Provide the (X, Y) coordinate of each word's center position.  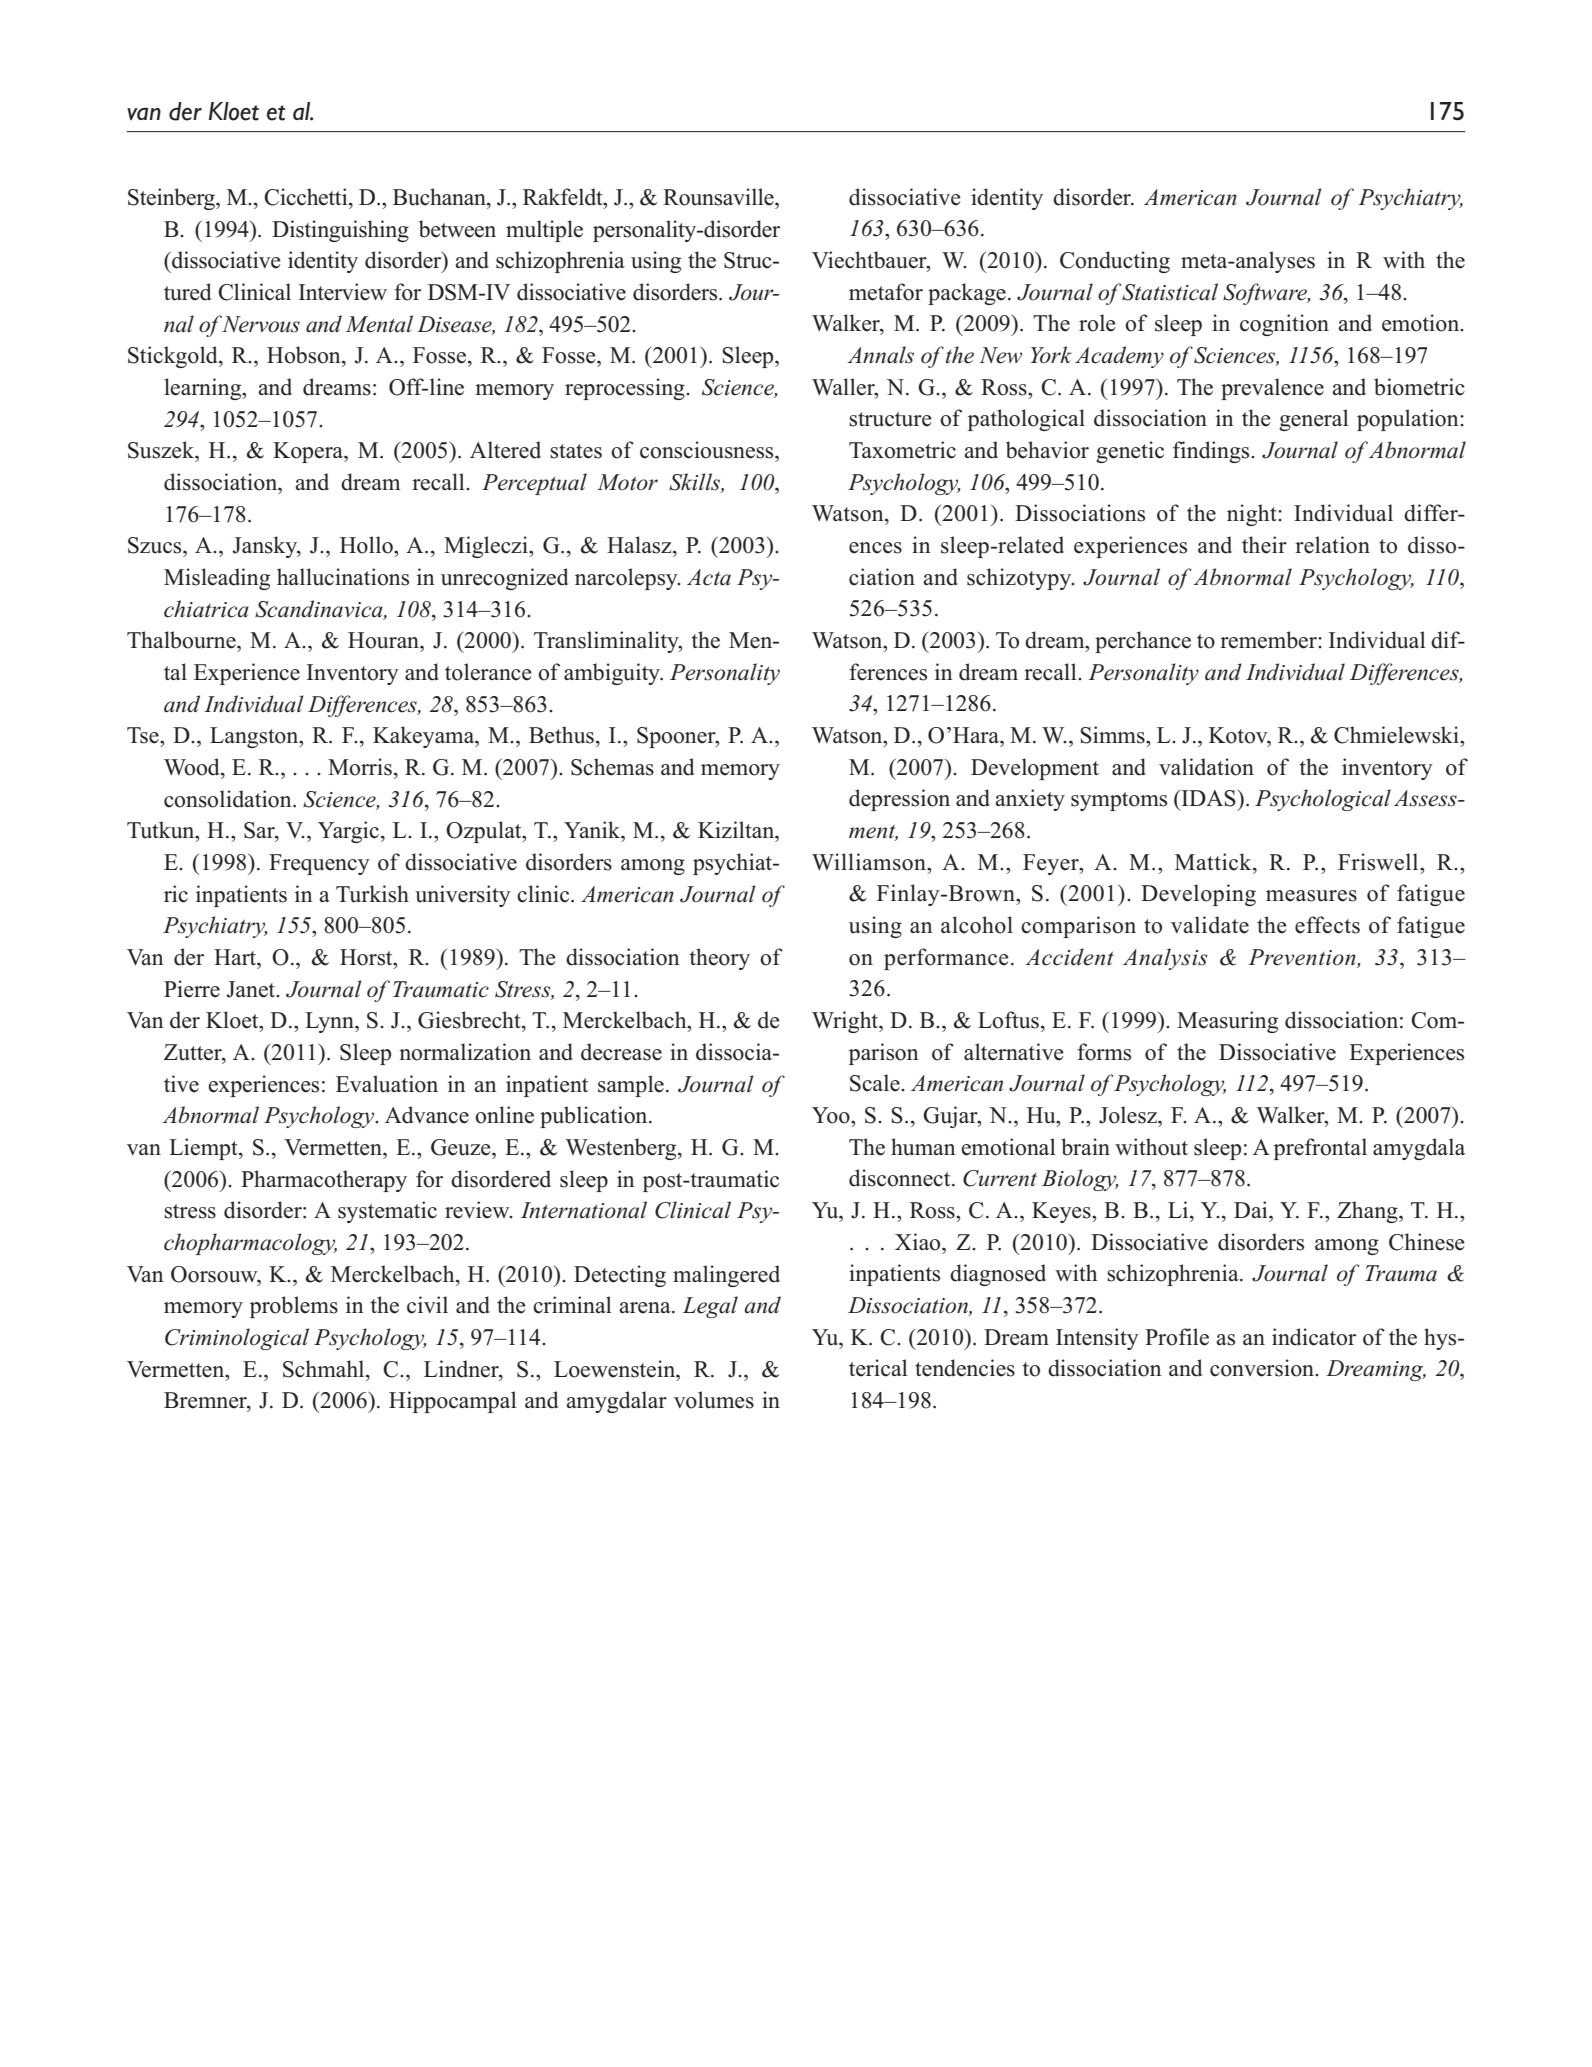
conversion (1263, 1368)
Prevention (1302, 957)
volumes (714, 1400)
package (967, 294)
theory (720, 959)
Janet (252, 989)
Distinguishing (340, 231)
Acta (709, 577)
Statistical (1170, 292)
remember (1269, 640)
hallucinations (343, 577)
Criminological (237, 1339)
